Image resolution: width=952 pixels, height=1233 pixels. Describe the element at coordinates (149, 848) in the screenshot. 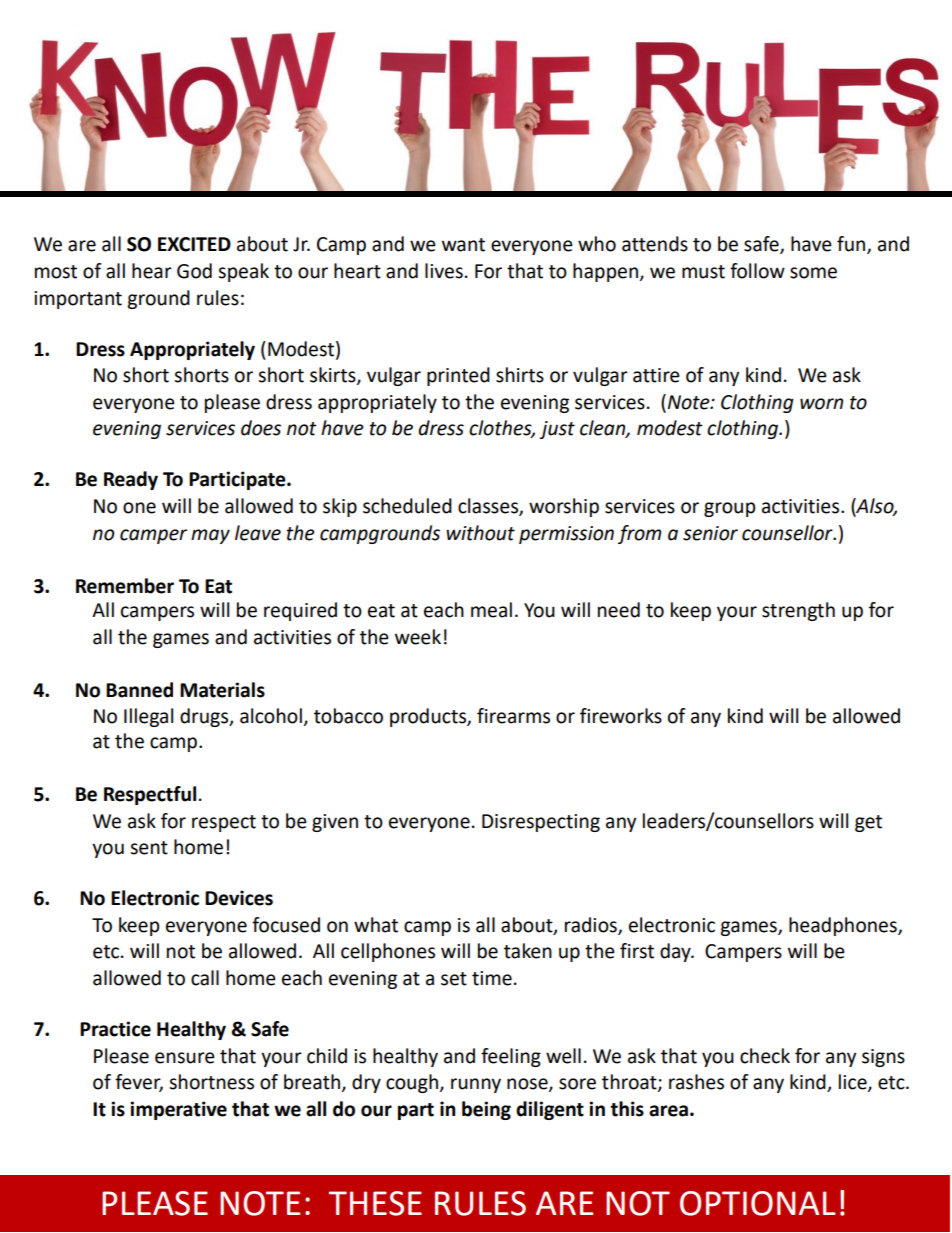

I see `sent` at that location.
